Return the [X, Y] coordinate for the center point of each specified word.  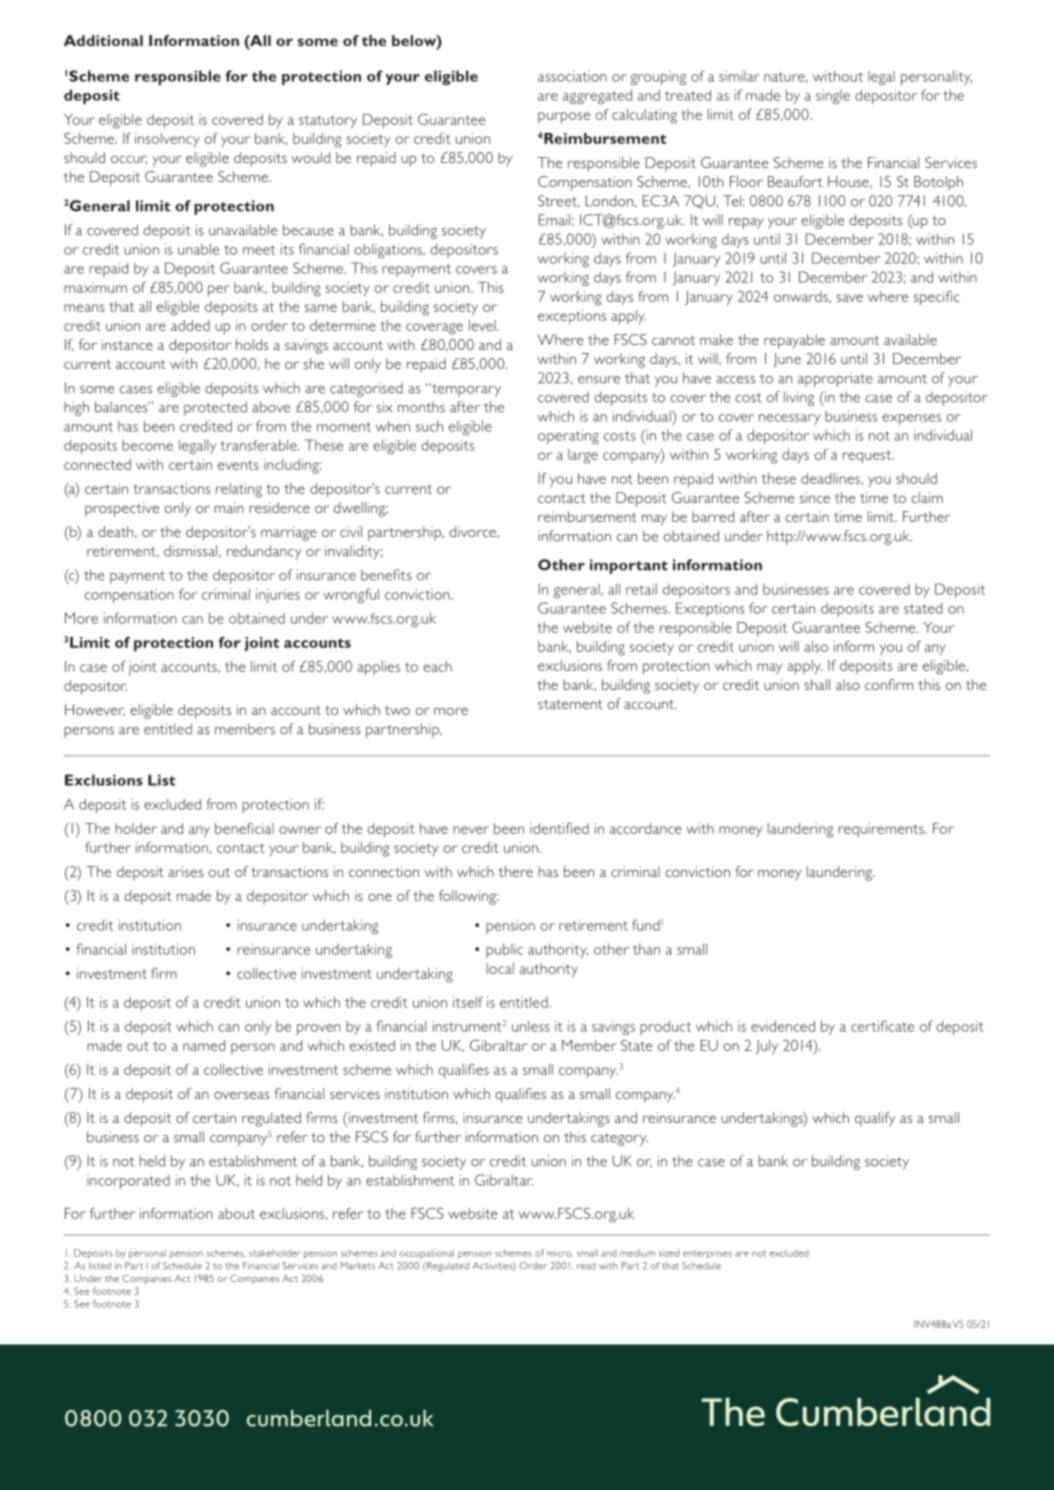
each [437, 666]
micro [560, 1253]
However [95, 710]
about [236, 1213]
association [572, 76]
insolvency [167, 140]
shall [817, 684]
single [833, 97]
